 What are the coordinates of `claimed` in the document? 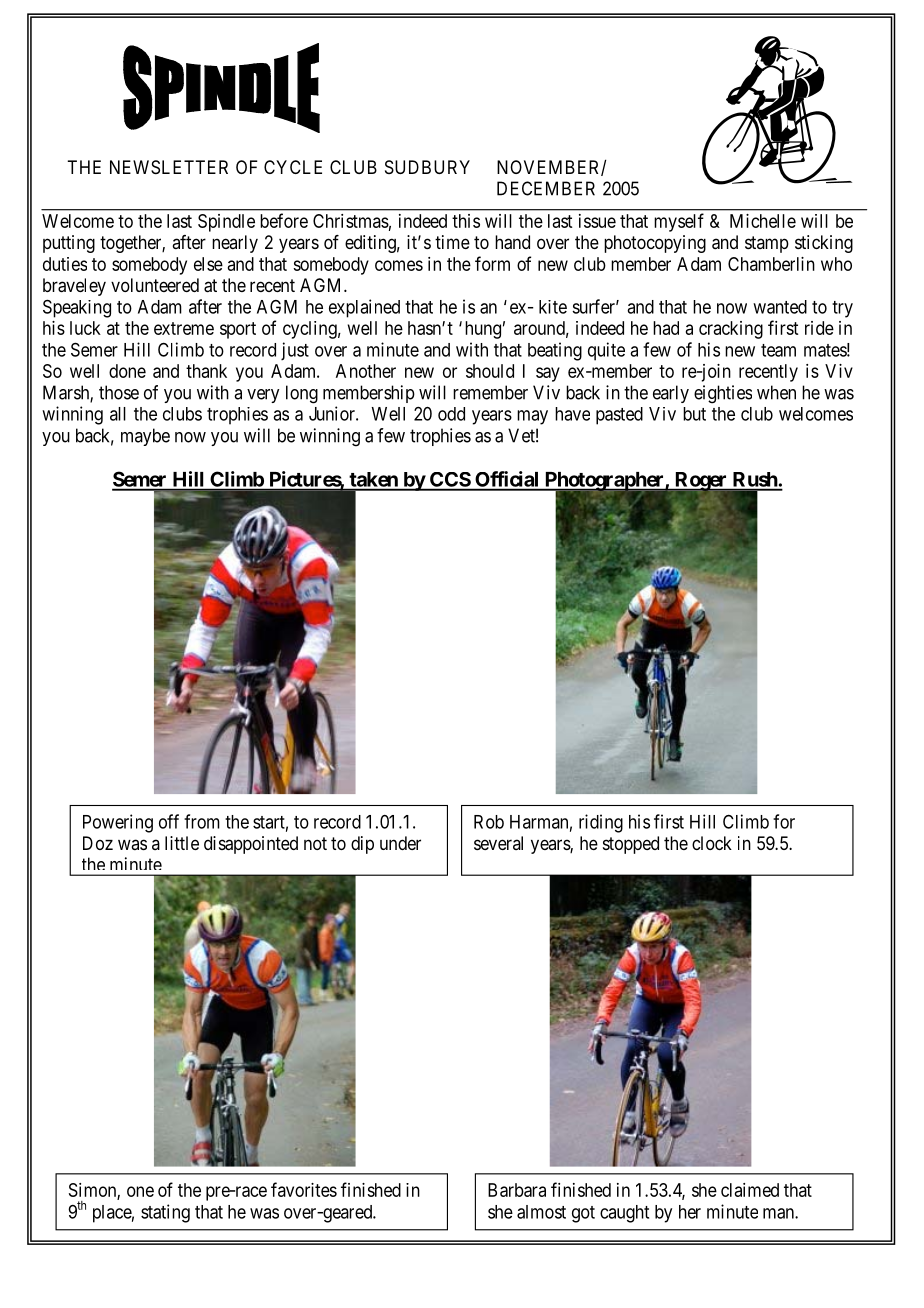 It's located at (750, 1190).
